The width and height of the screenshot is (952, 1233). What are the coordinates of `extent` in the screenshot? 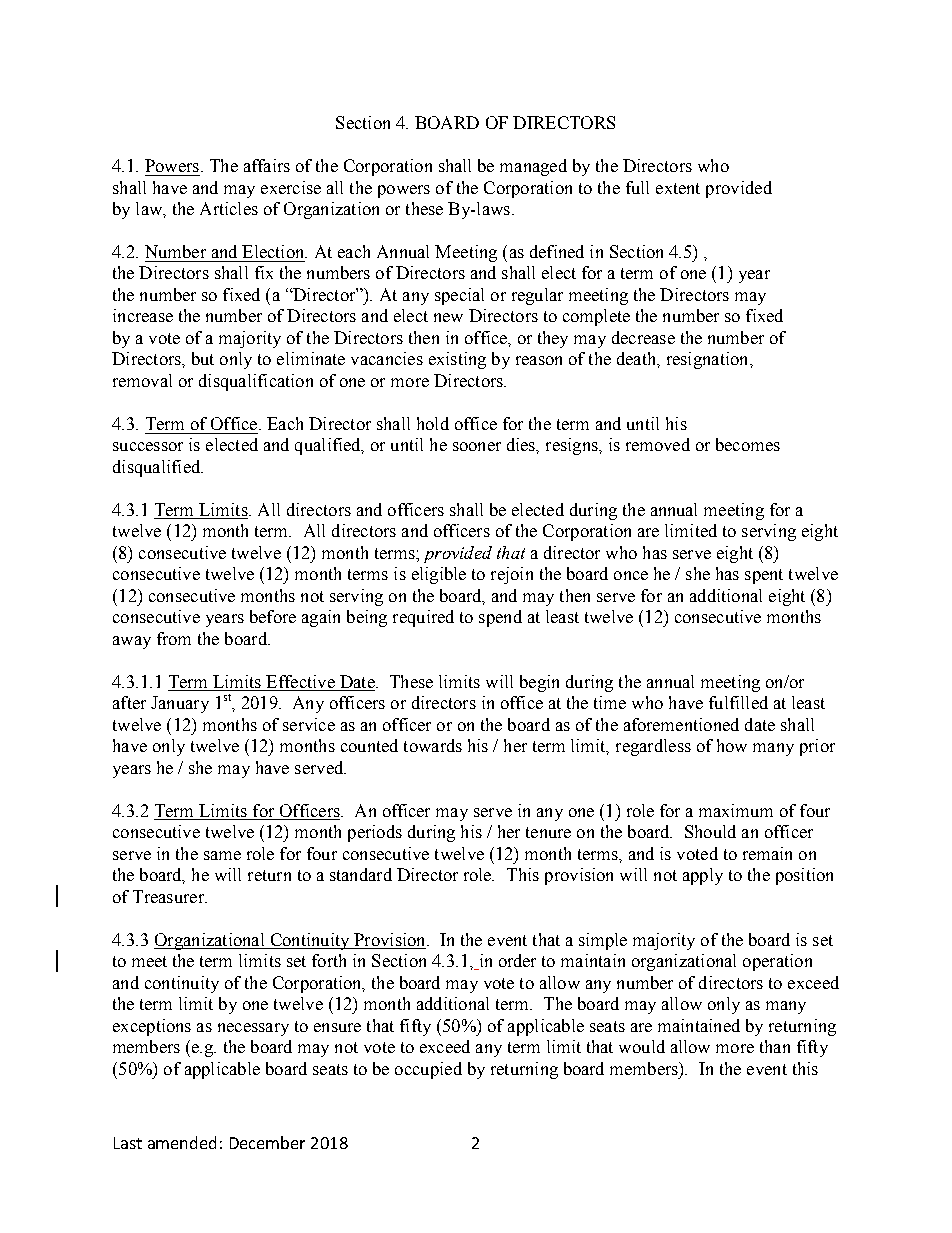 It's located at (678, 188).
